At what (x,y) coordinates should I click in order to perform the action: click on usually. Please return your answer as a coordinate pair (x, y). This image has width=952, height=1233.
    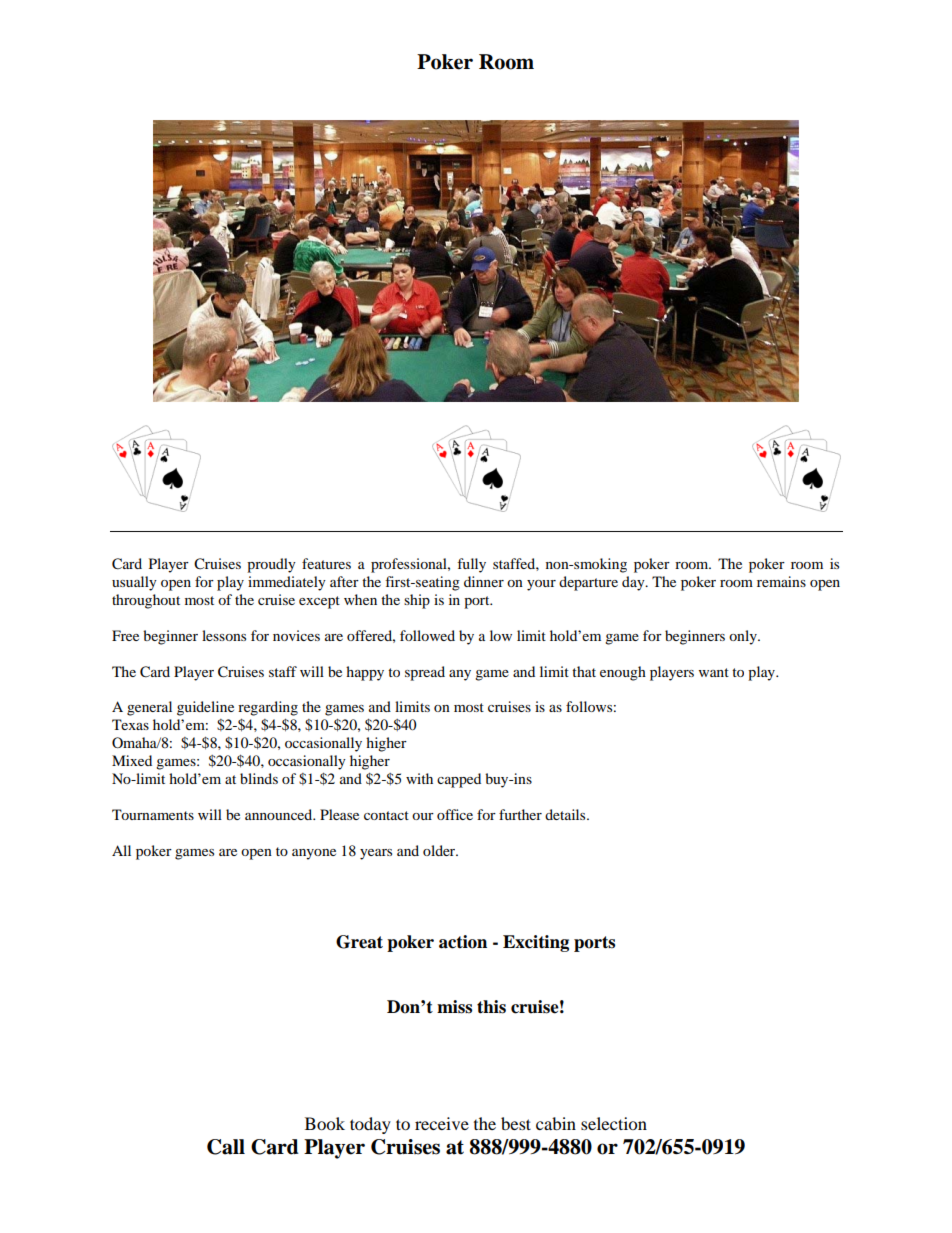
    Looking at the image, I should click on (134, 583).
